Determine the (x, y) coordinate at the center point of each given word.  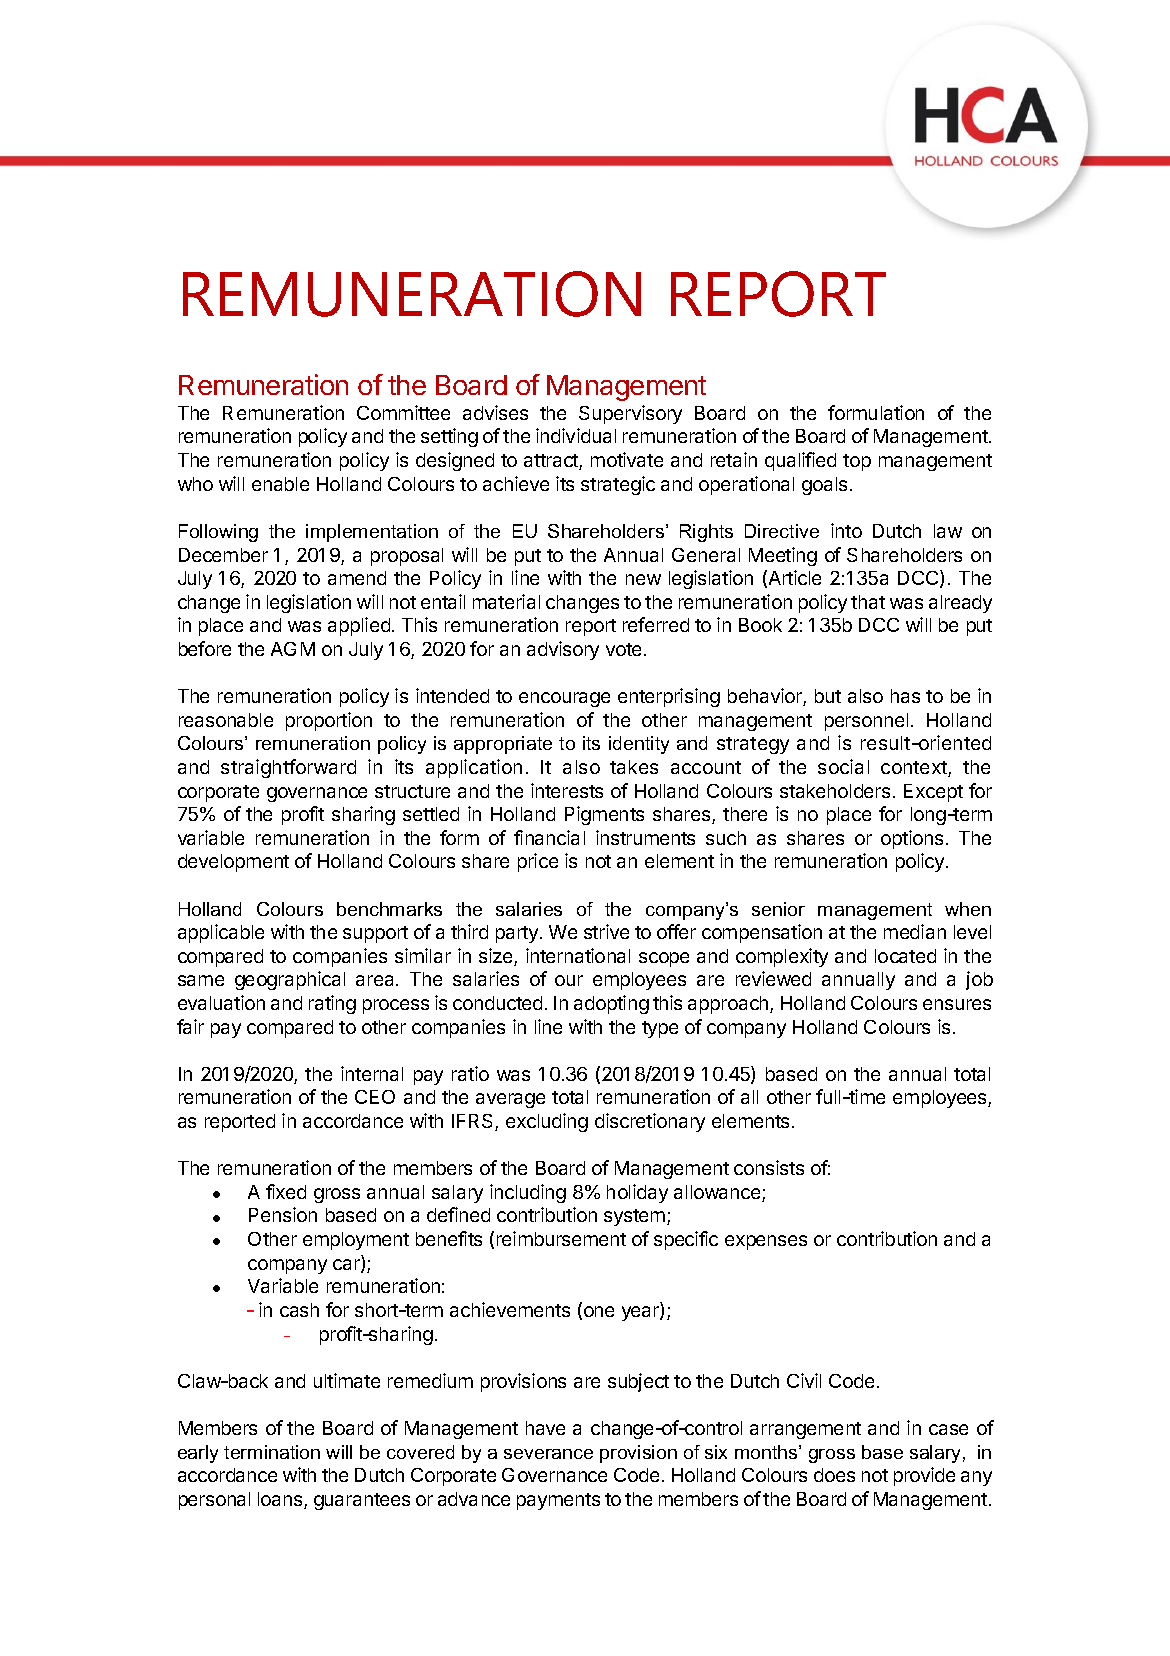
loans (281, 1500)
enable (280, 484)
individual (576, 435)
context (915, 769)
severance (548, 1454)
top (857, 462)
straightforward (288, 768)
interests (567, 790)
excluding (547, 1122)
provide (924, 1476)
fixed (286, 1191)
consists (769, 1167)
